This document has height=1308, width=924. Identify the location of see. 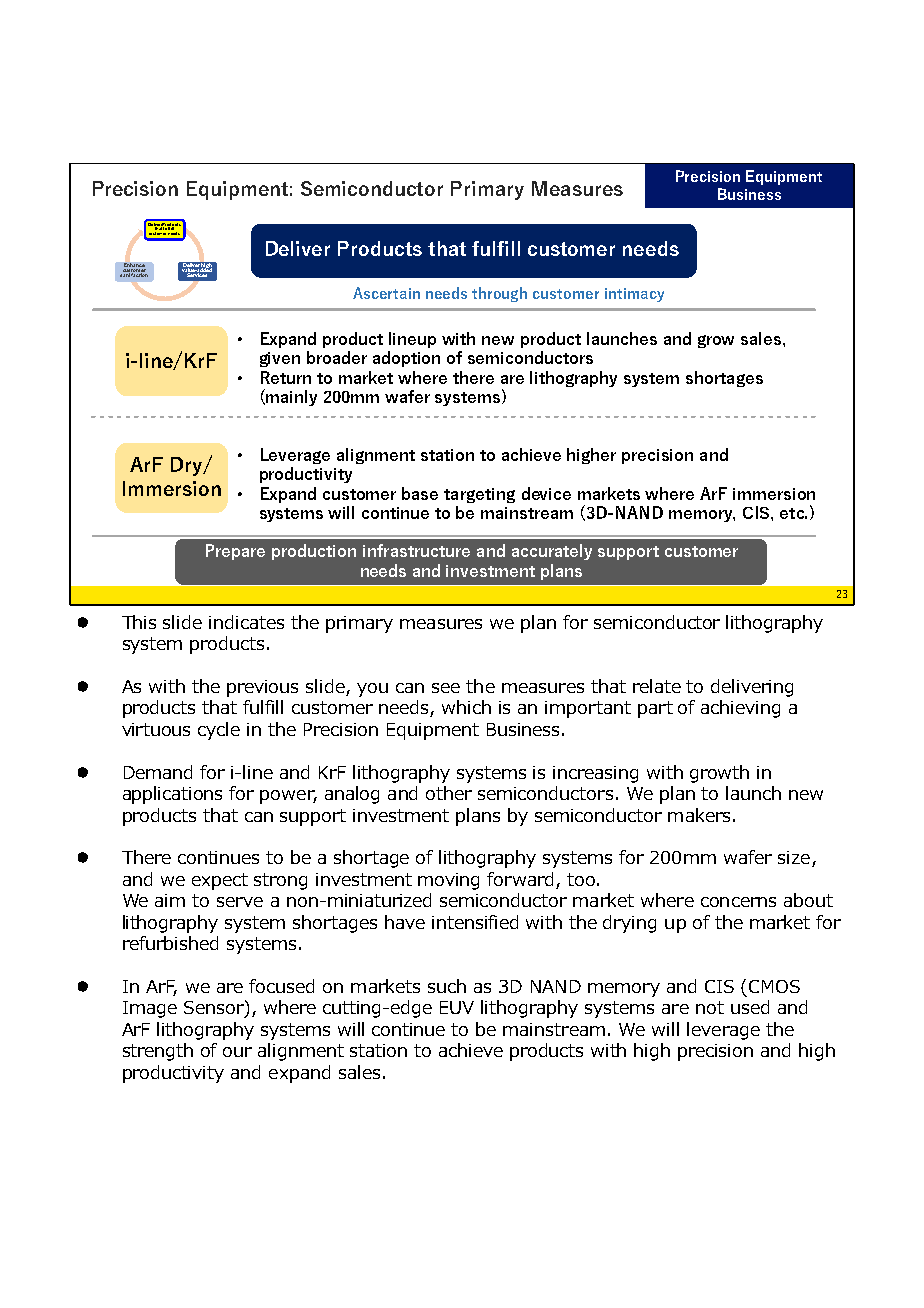
(446, 688).
